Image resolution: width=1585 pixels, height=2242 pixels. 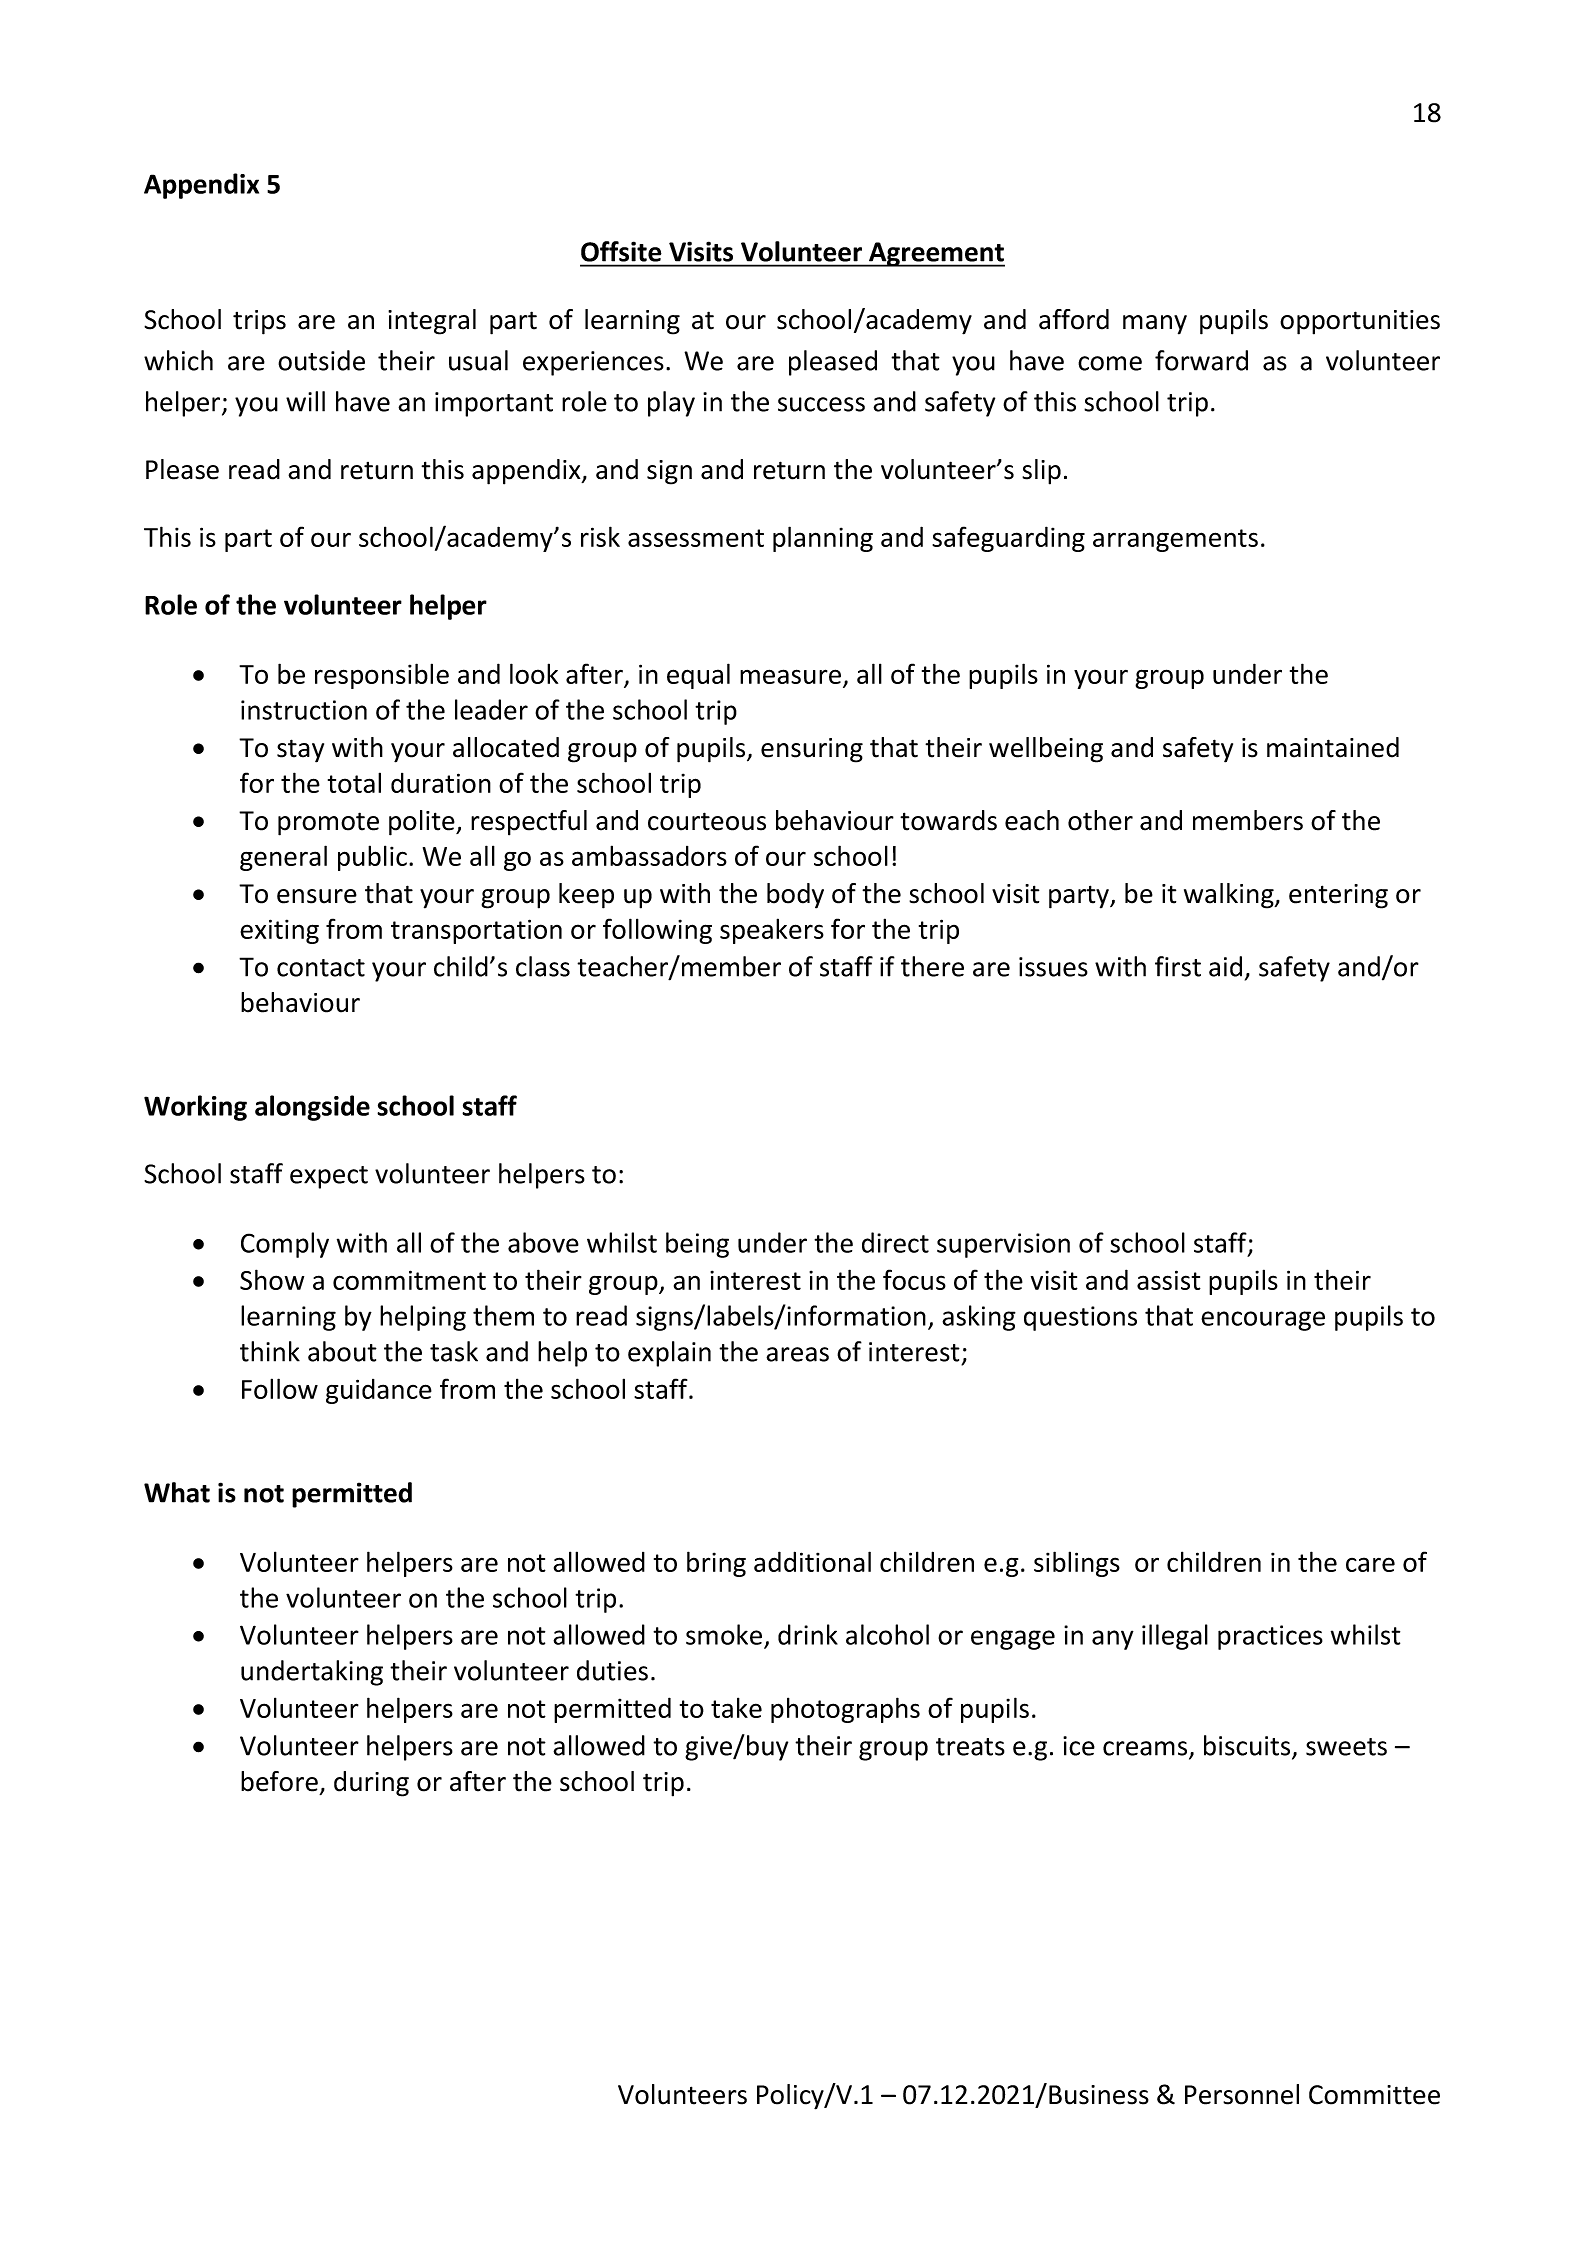 What do you see at coordinates (895, 1242) in the screenshot?
I see `direct` at bounding box center [895, 1242].
